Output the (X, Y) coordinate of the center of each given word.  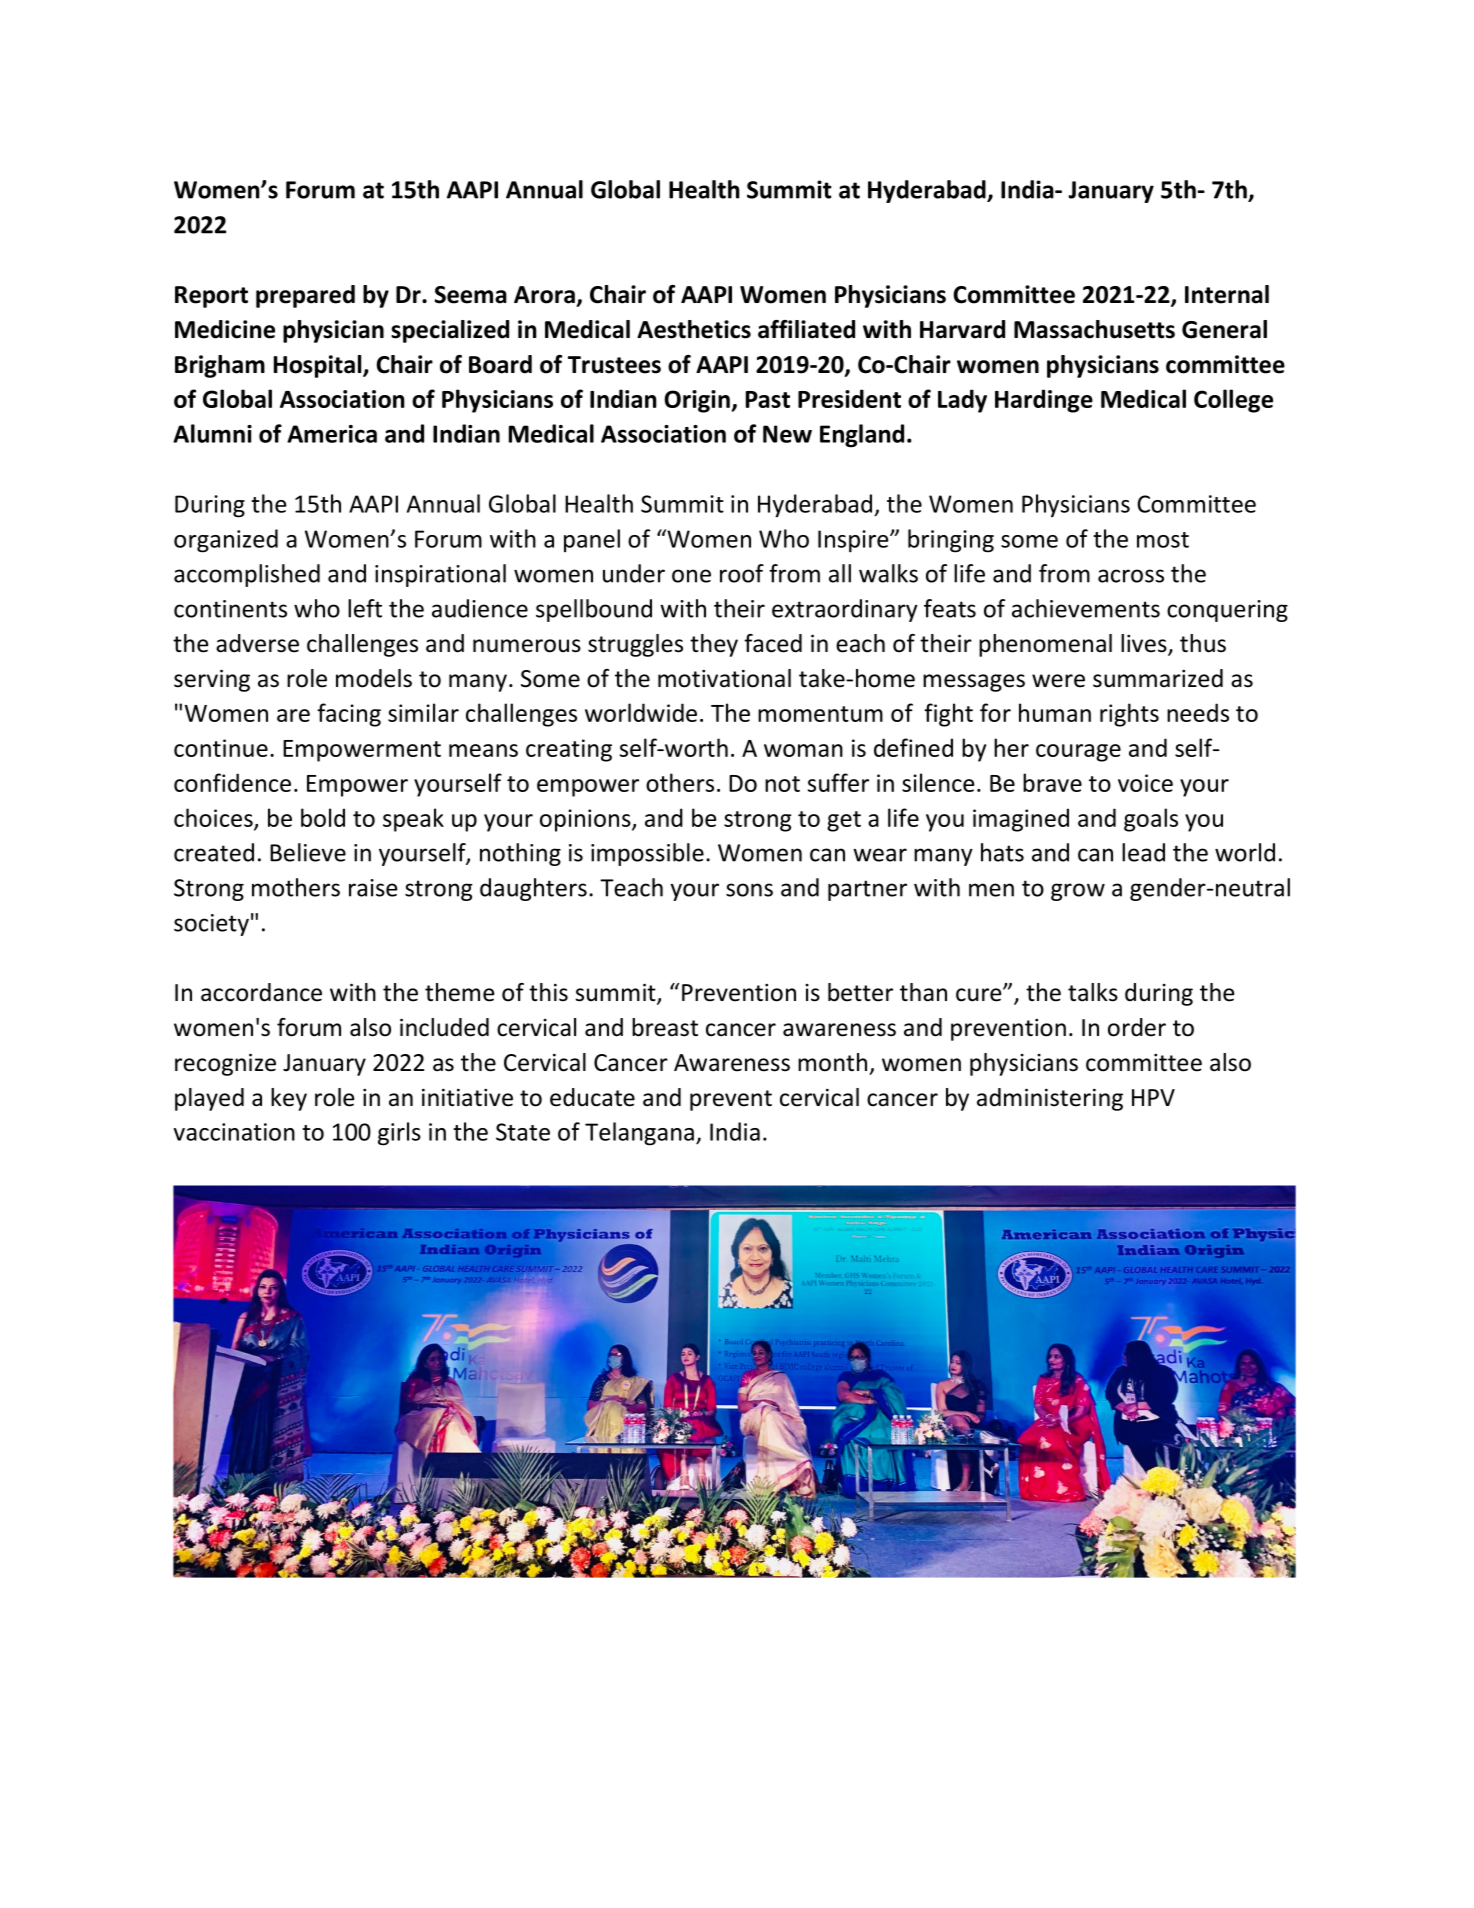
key (289, 1099)
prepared (305, 296)
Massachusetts (1094, 329)
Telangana (639, 1134)
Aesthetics (694, 329)
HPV (1153, 1097)
